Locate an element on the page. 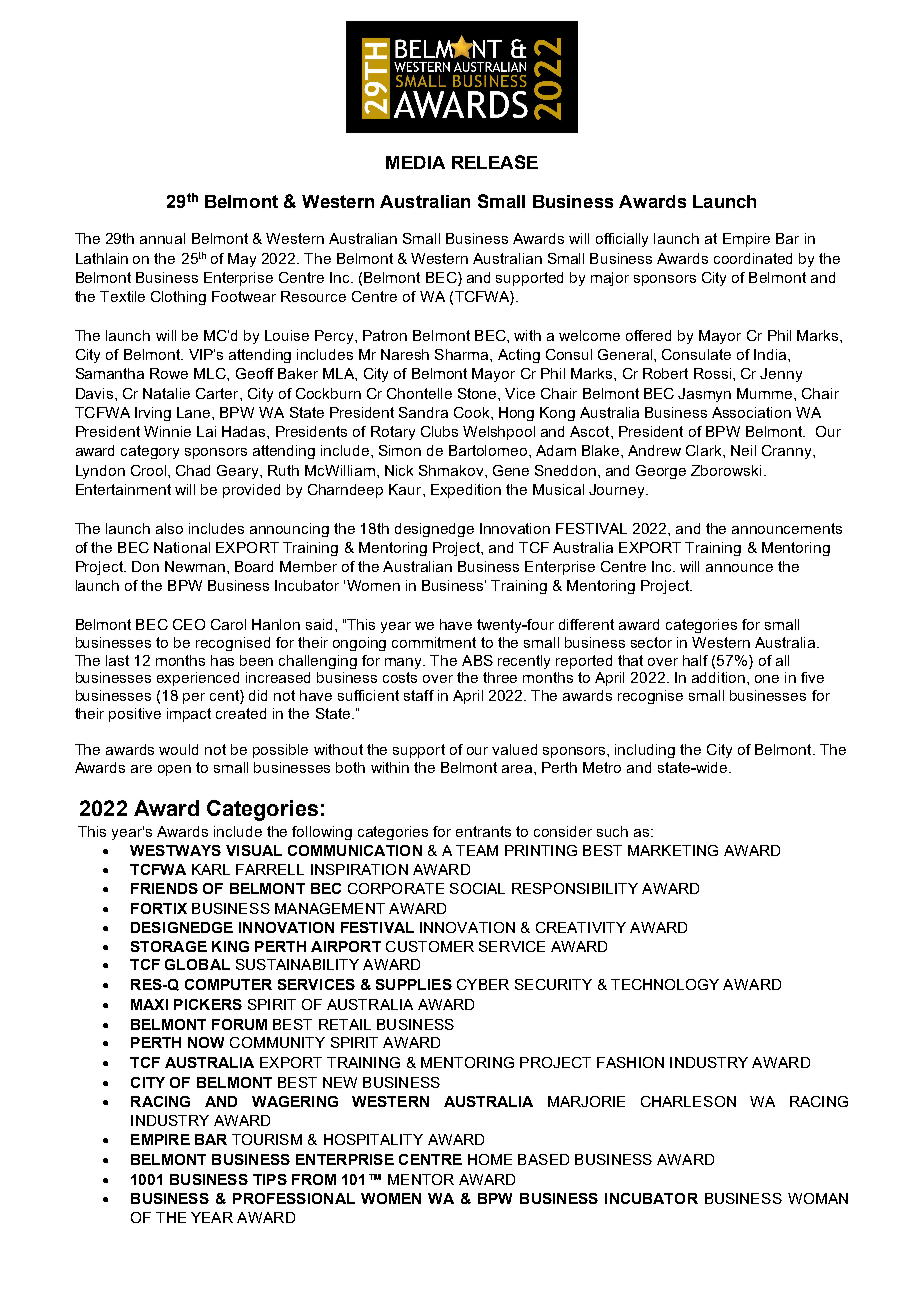 Image resolution: width=924 pixels, height=1308 pixels. TIPS is located at coordinates (270, 1179).
